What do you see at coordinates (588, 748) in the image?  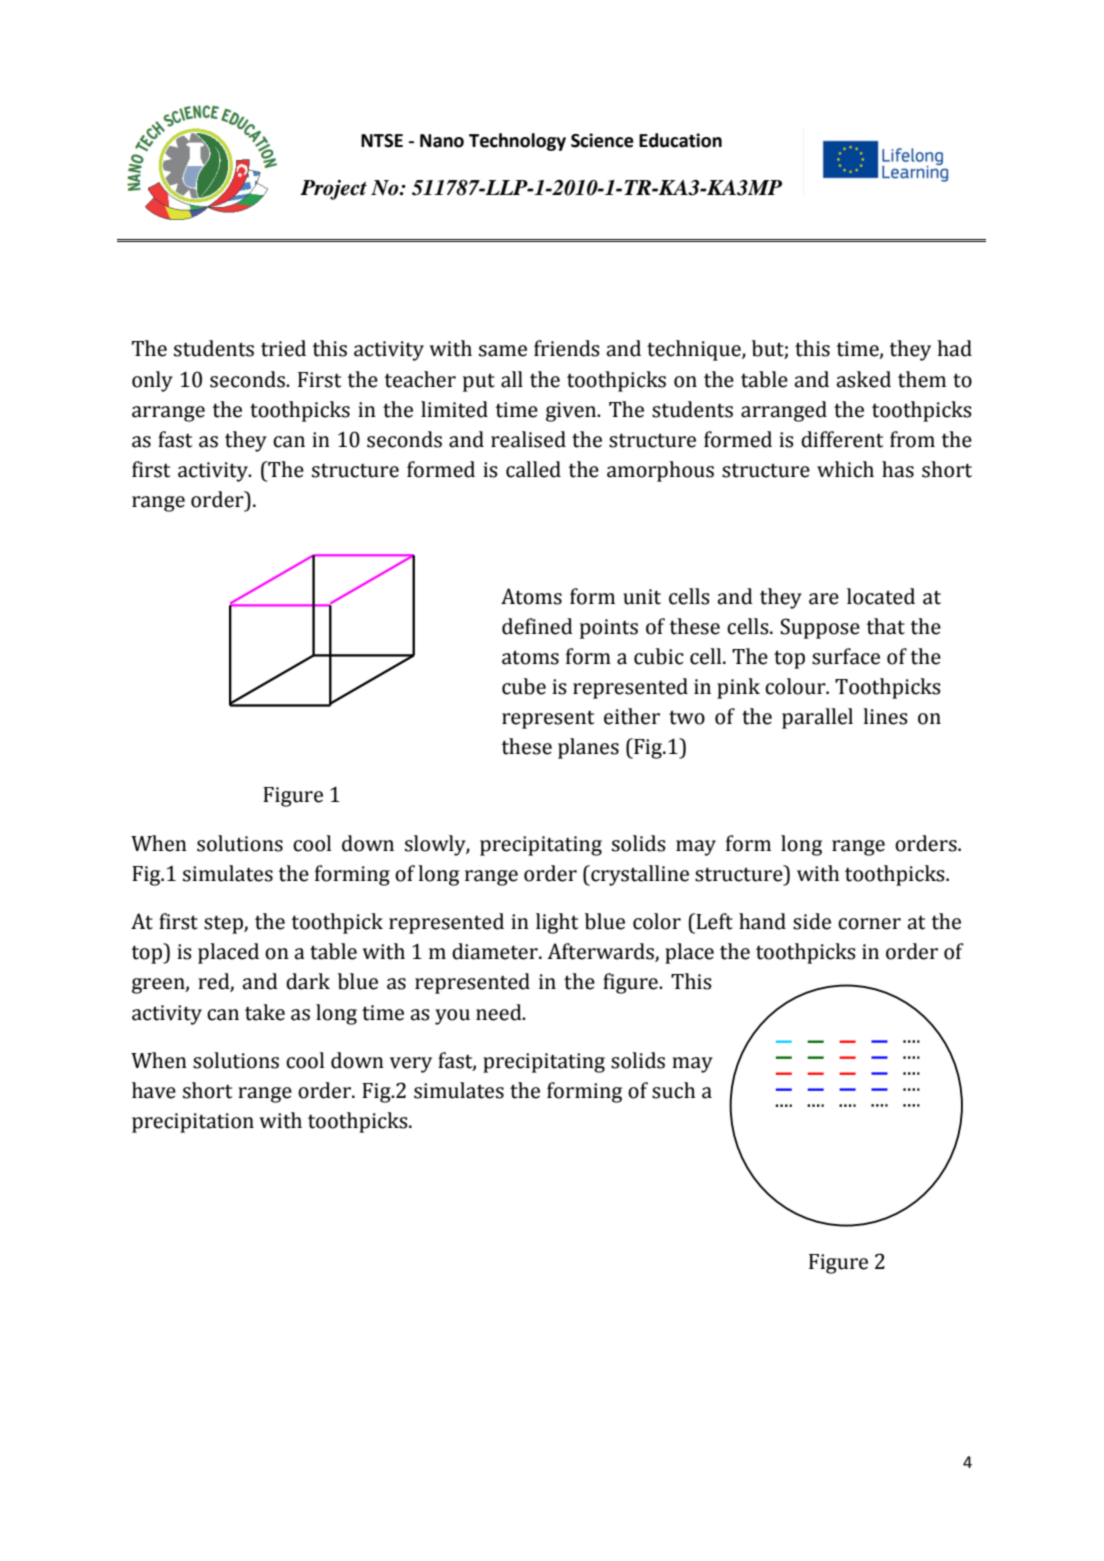 I see `planes` at bounding box center [588, 748].
